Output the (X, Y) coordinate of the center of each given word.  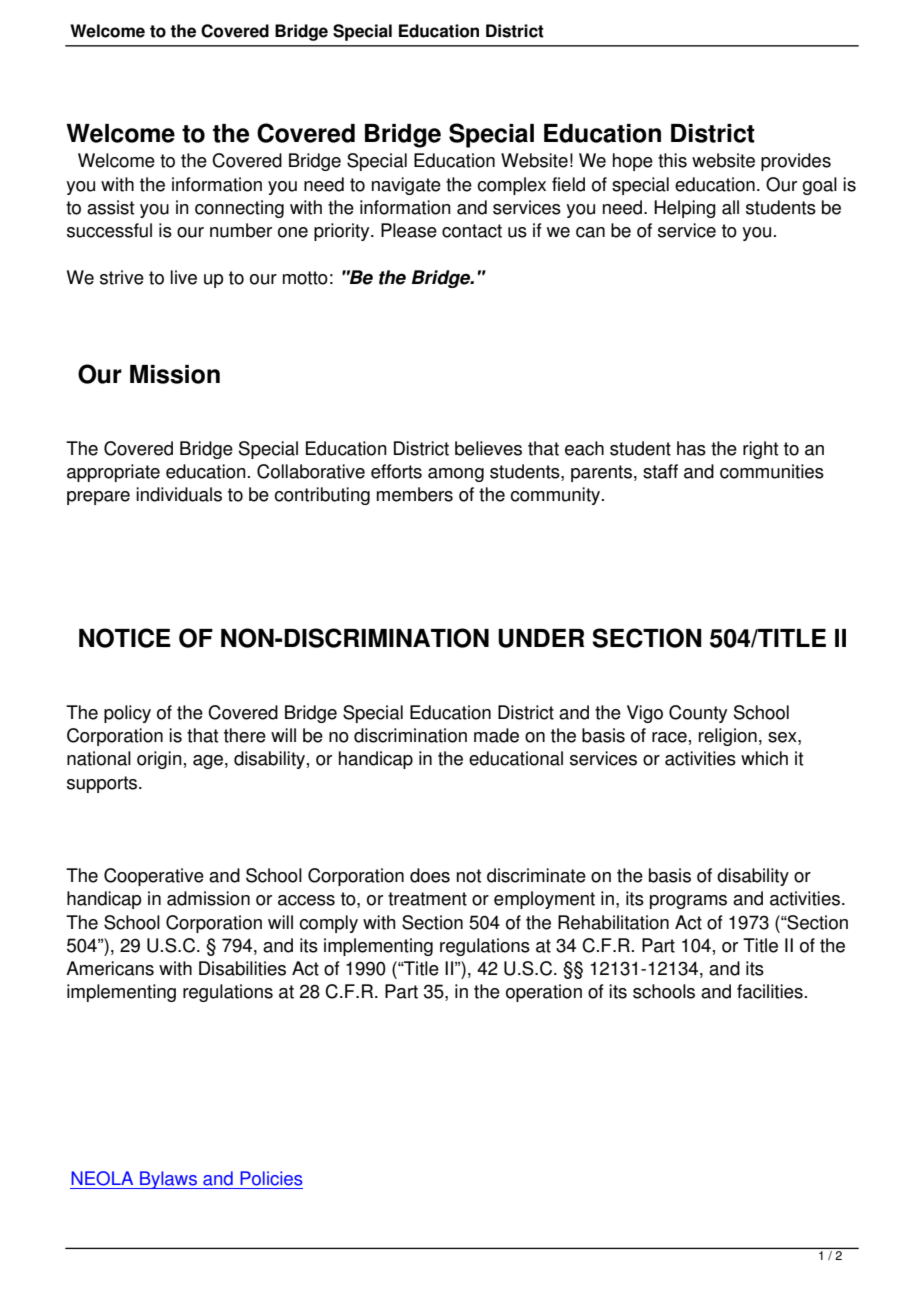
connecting (239, 209)
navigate (406, 186)
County (698, 714)
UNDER (541, 638)
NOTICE (125, 638)
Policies (271, 1178)
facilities (770, 991)
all (730, 207)
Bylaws (168, 1180)
